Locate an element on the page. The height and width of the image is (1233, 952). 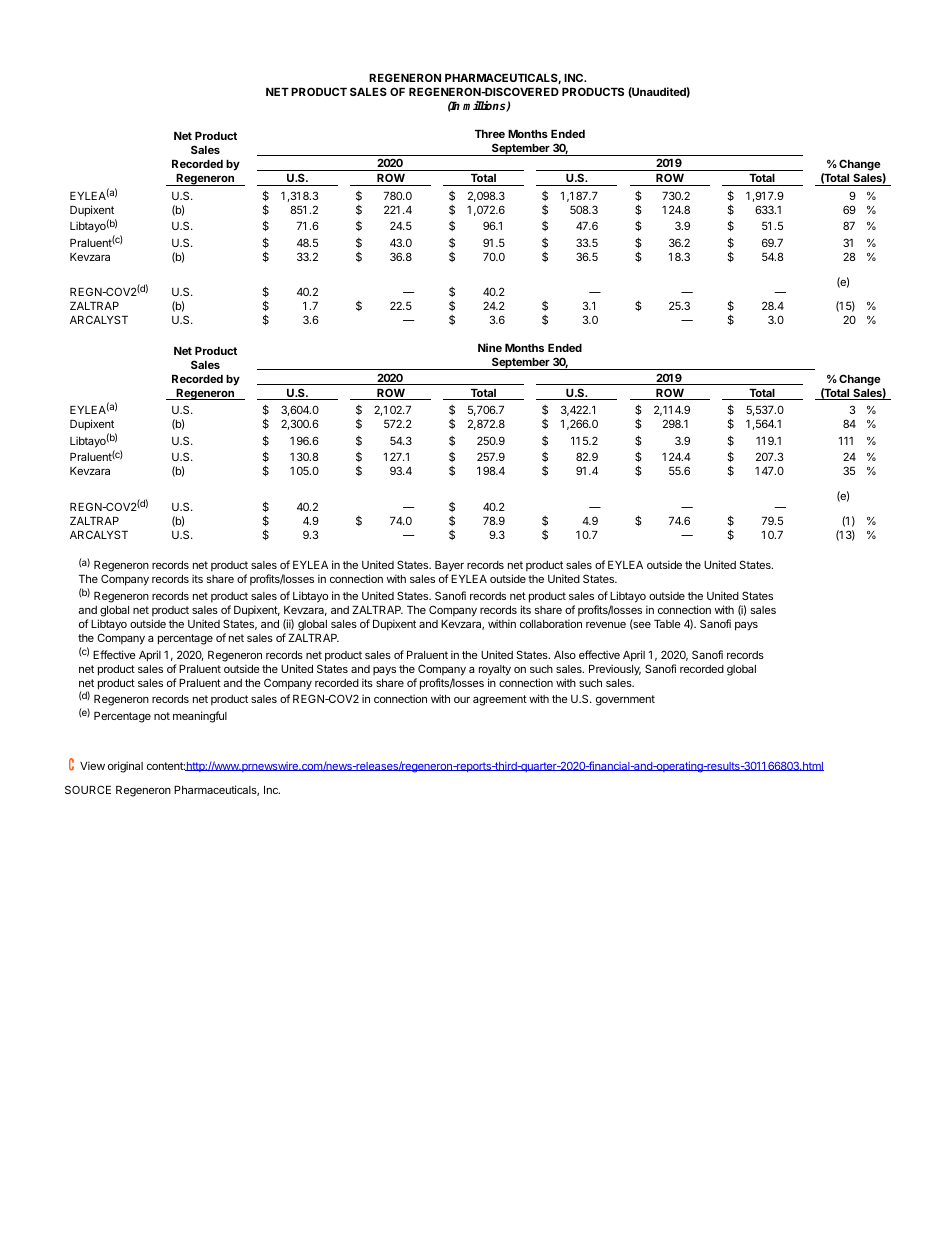
Also is located at coordinates (565, 655).
